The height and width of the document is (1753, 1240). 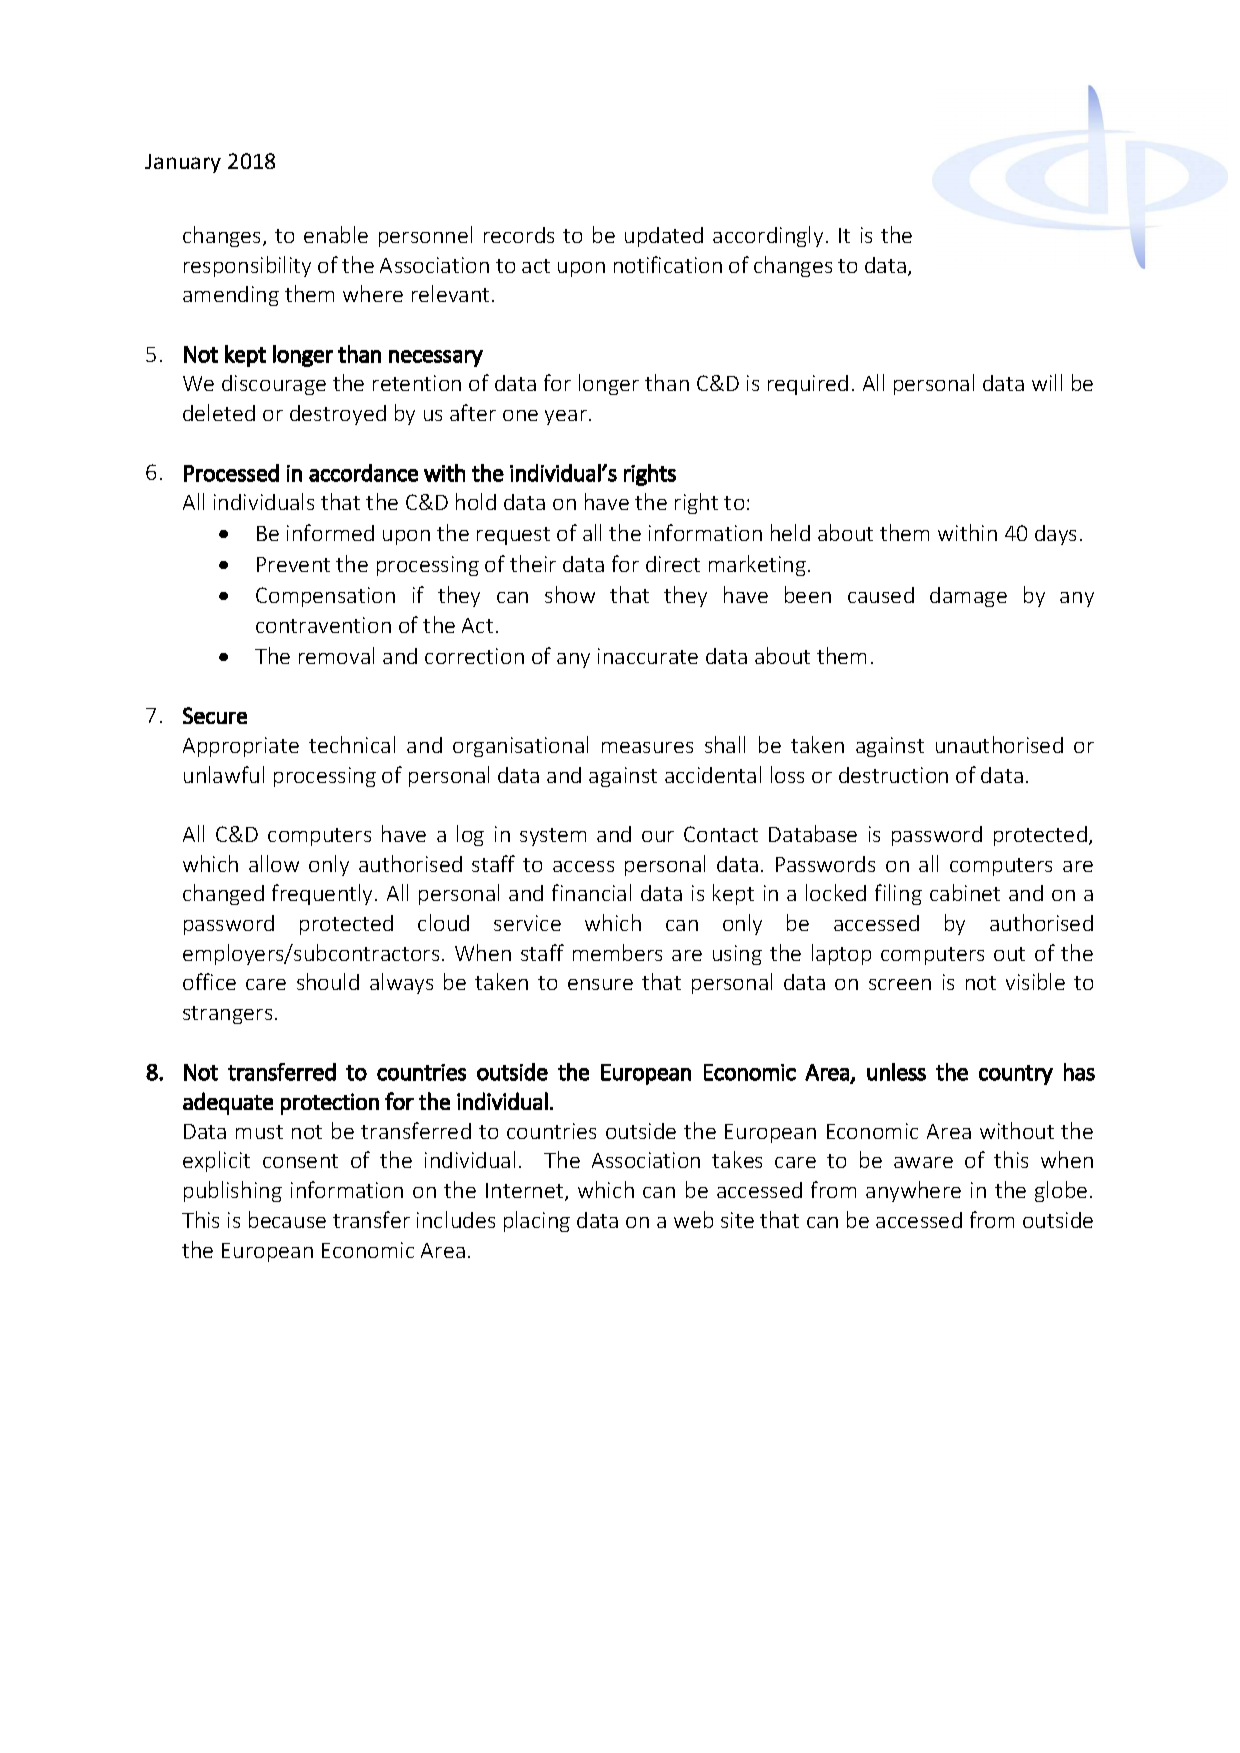 I want to click on consent, so click(x=300, y=1161).
